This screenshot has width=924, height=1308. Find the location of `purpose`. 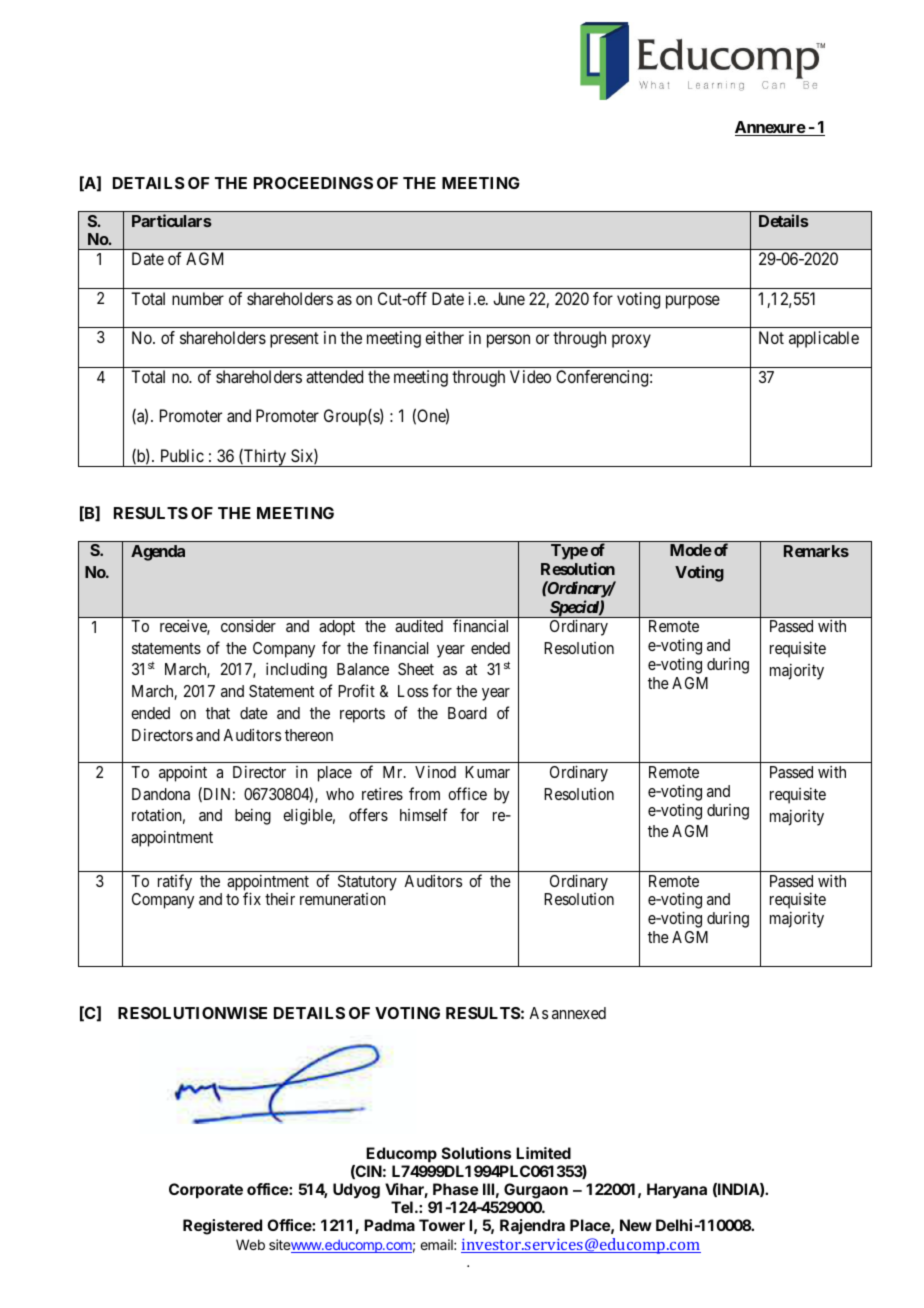

purpose is located at coordinates (693, 302).
